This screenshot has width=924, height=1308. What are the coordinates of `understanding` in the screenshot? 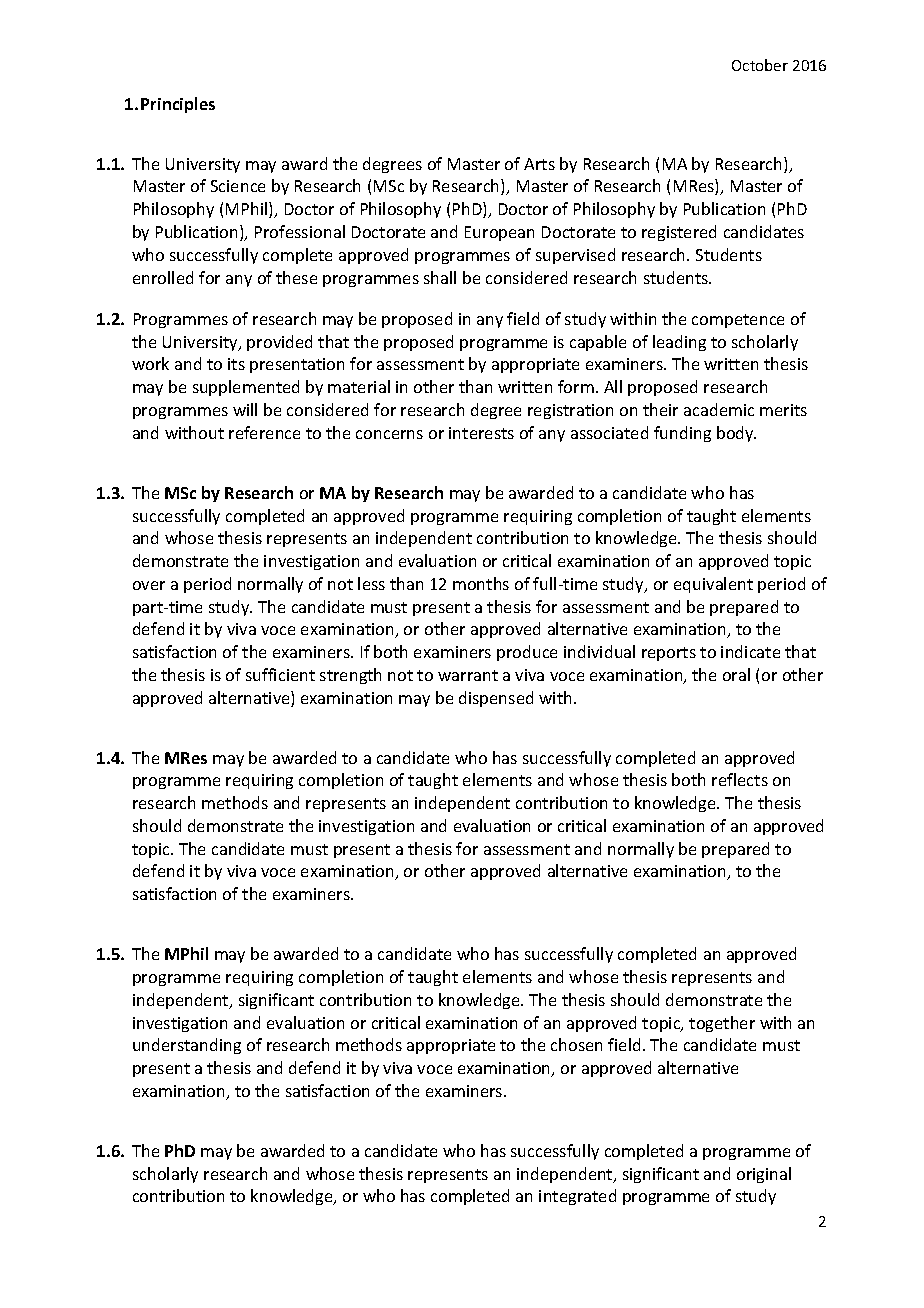 It's located at (187, 1046).
